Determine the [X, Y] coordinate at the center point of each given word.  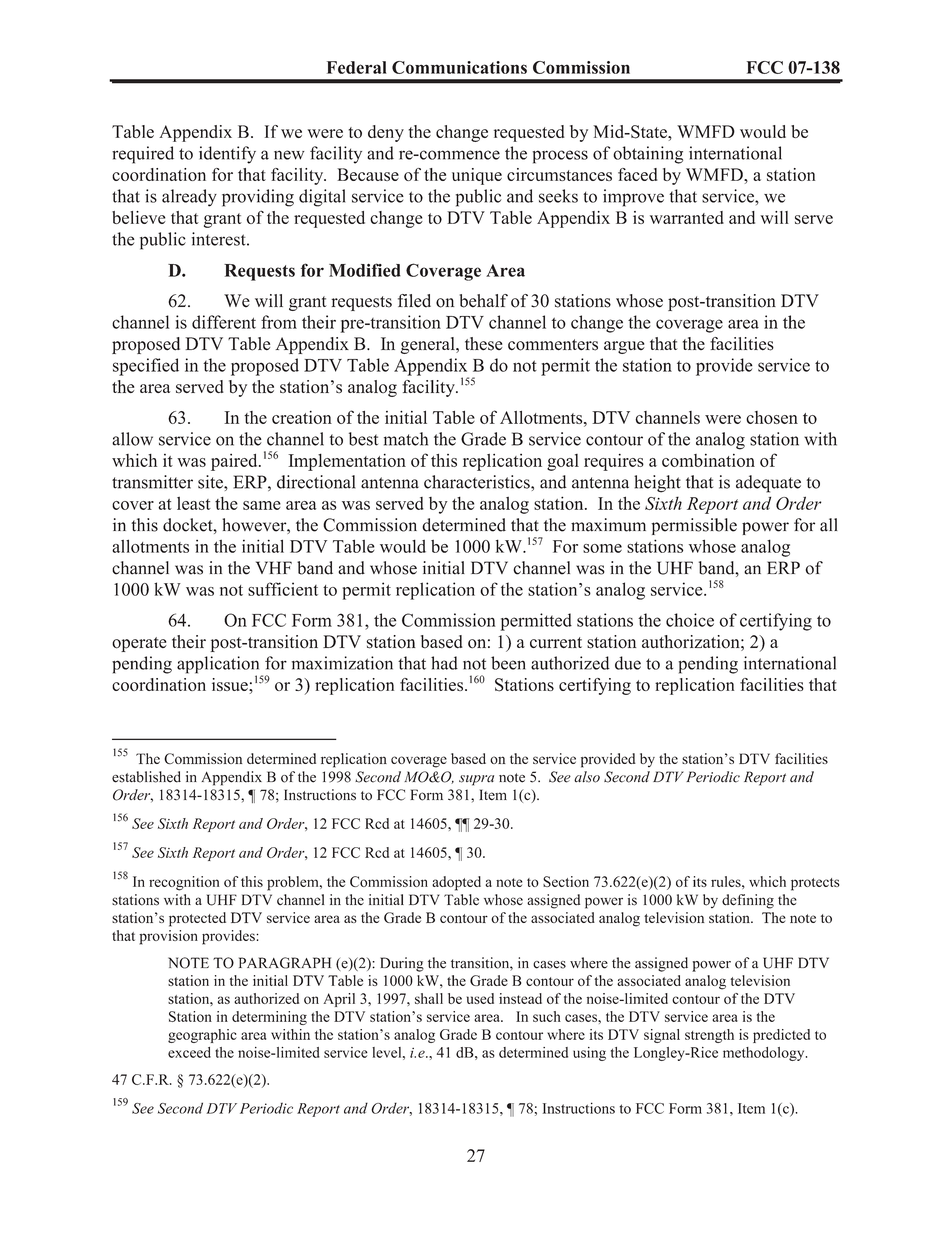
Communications [459, 67]
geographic [202, 1036]
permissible [694, 526]
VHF [274, 567]
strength [709, 1036]
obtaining [648, 155]
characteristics [478, 482]
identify [227, 155]
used [480, 998]
